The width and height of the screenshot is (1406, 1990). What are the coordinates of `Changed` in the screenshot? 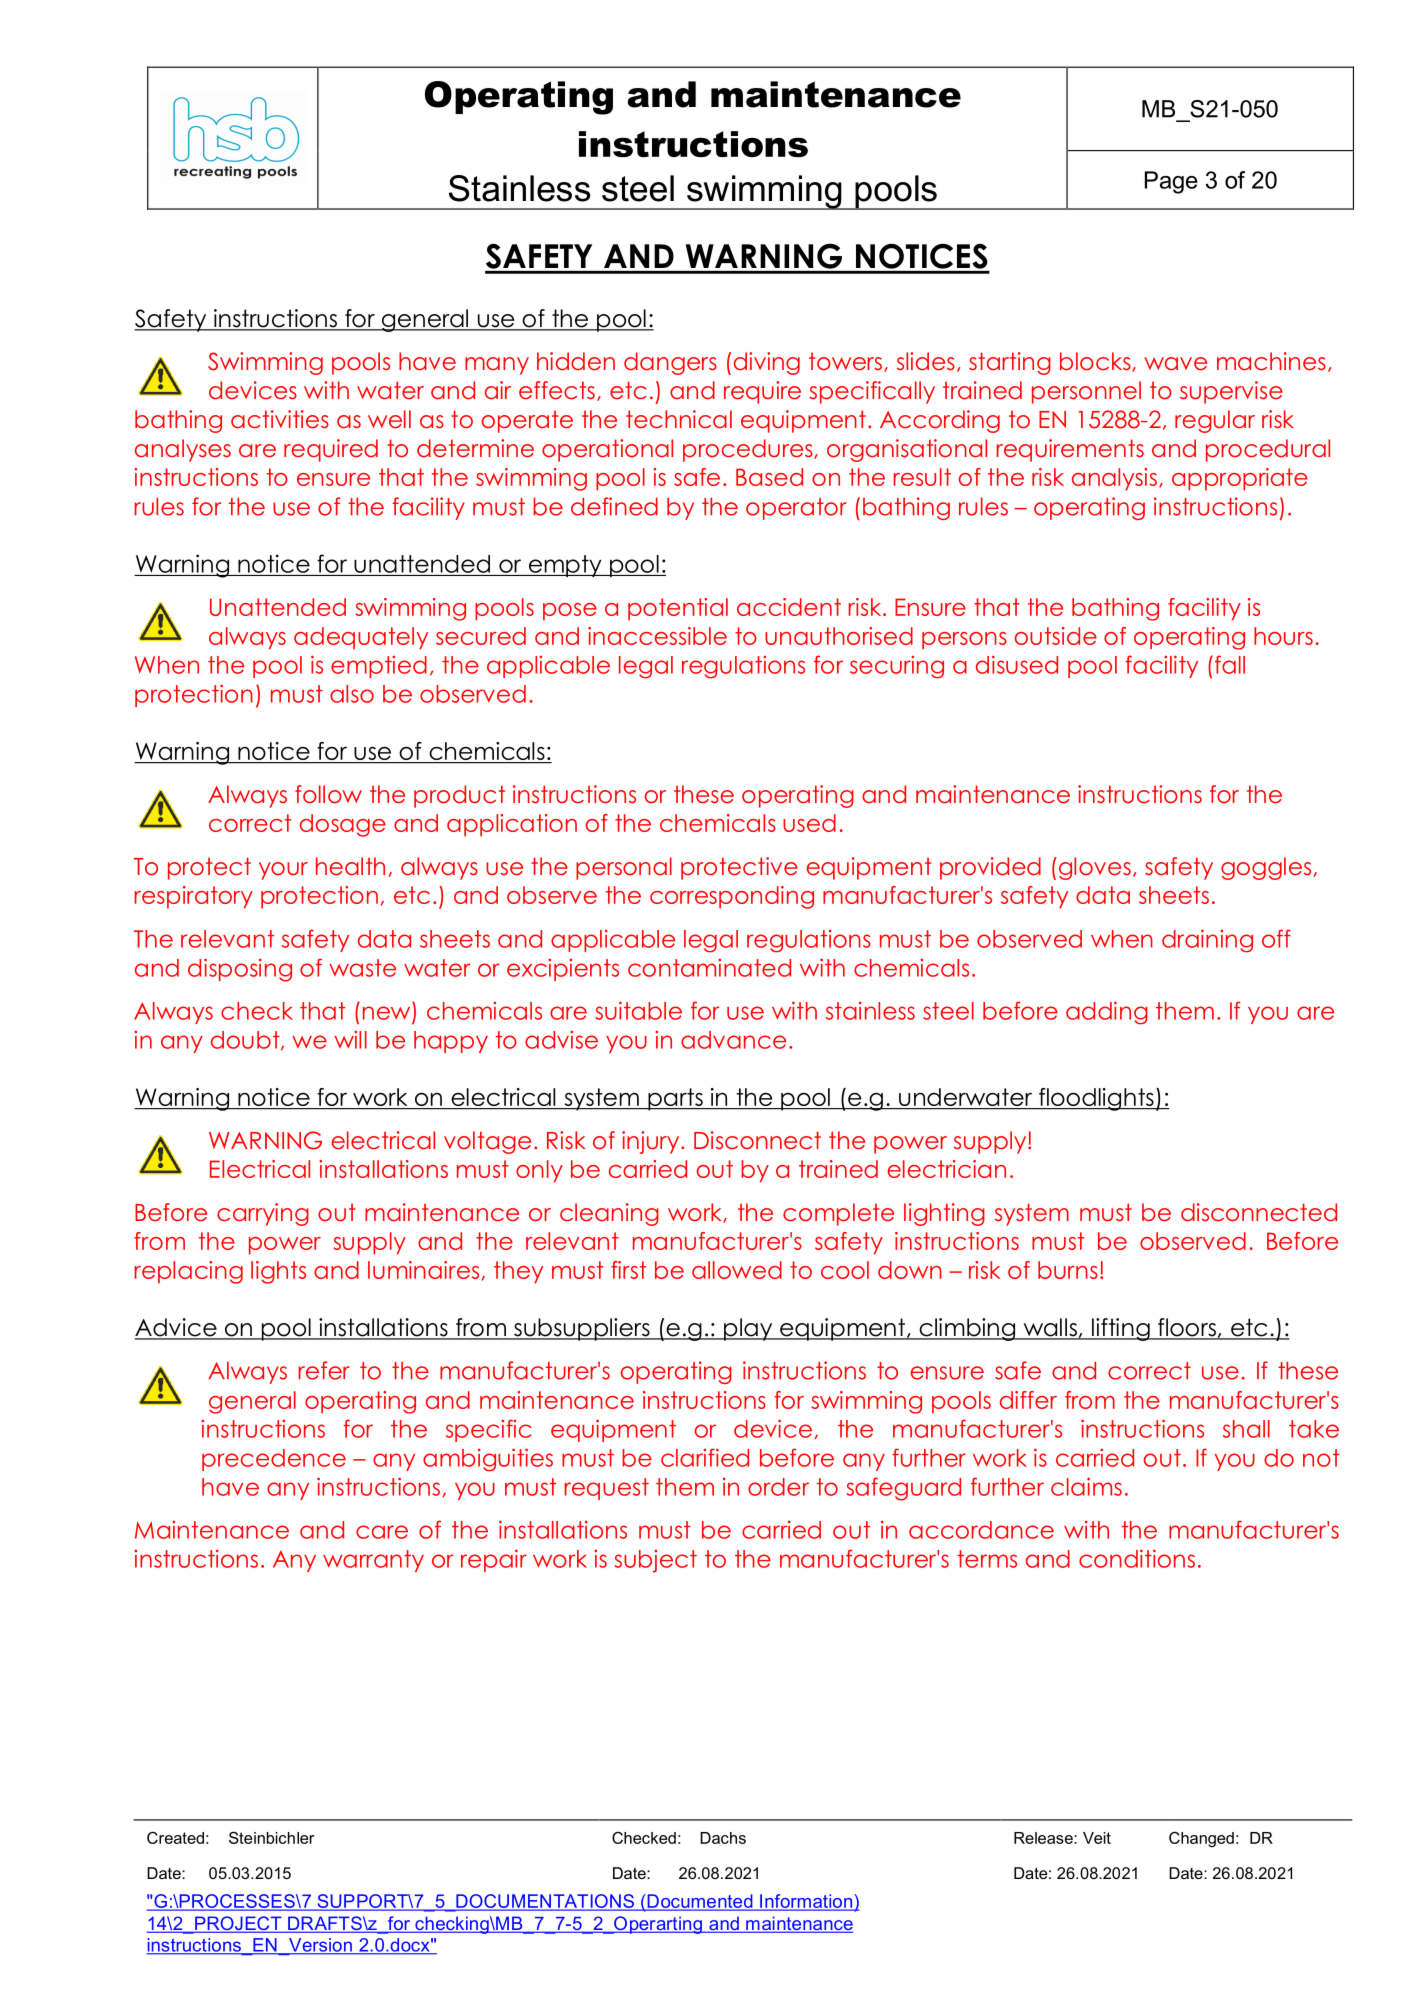 It's located at (1201, 1839).
